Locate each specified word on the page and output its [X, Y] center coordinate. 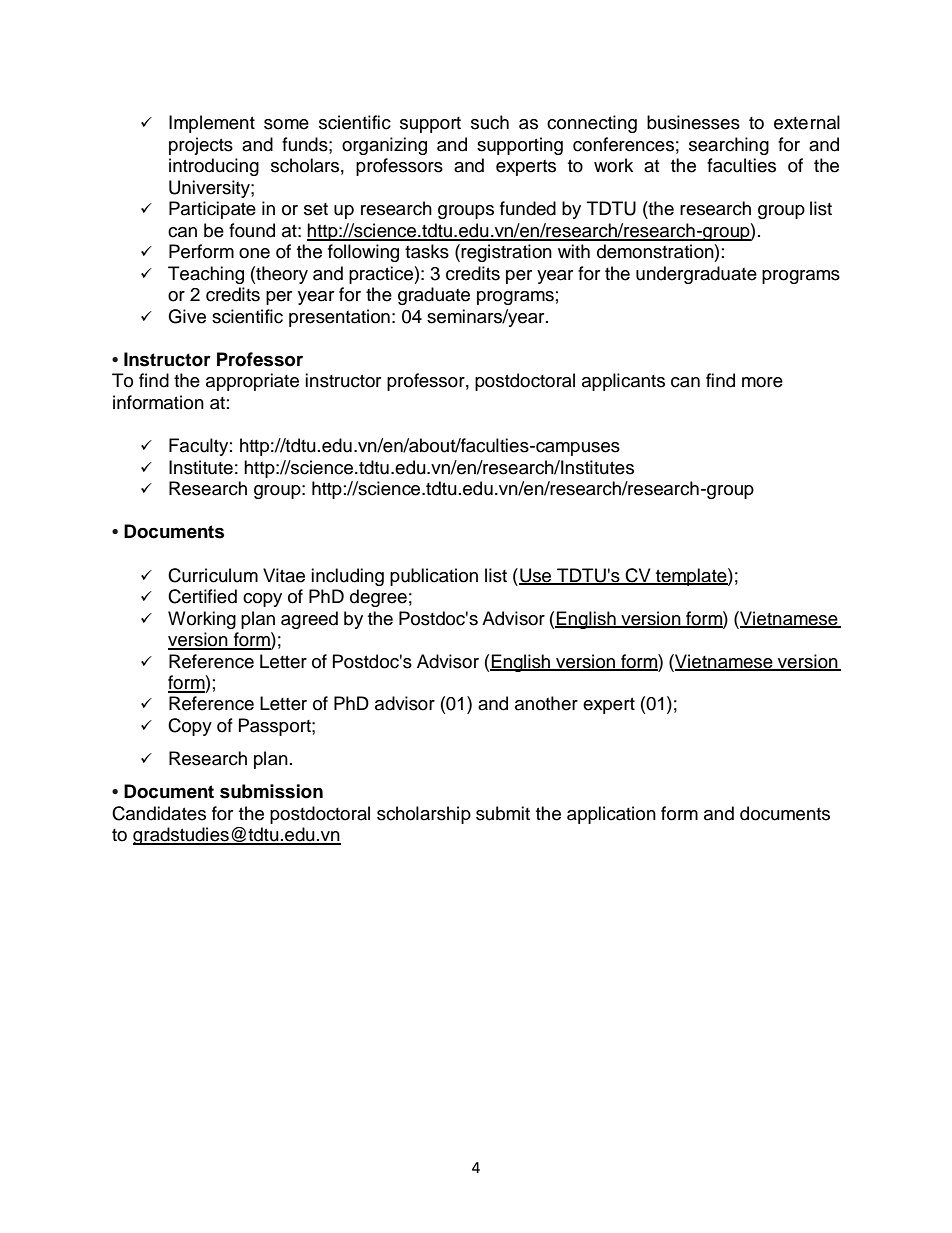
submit [503, 813]
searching [729, 146]
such [490, 122]
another [546, 703]
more [762, 382]
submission [271, 791]
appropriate [252, 382]
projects [201, 146]
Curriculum [213, 575]
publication [434, 577]
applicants [623, 382]
